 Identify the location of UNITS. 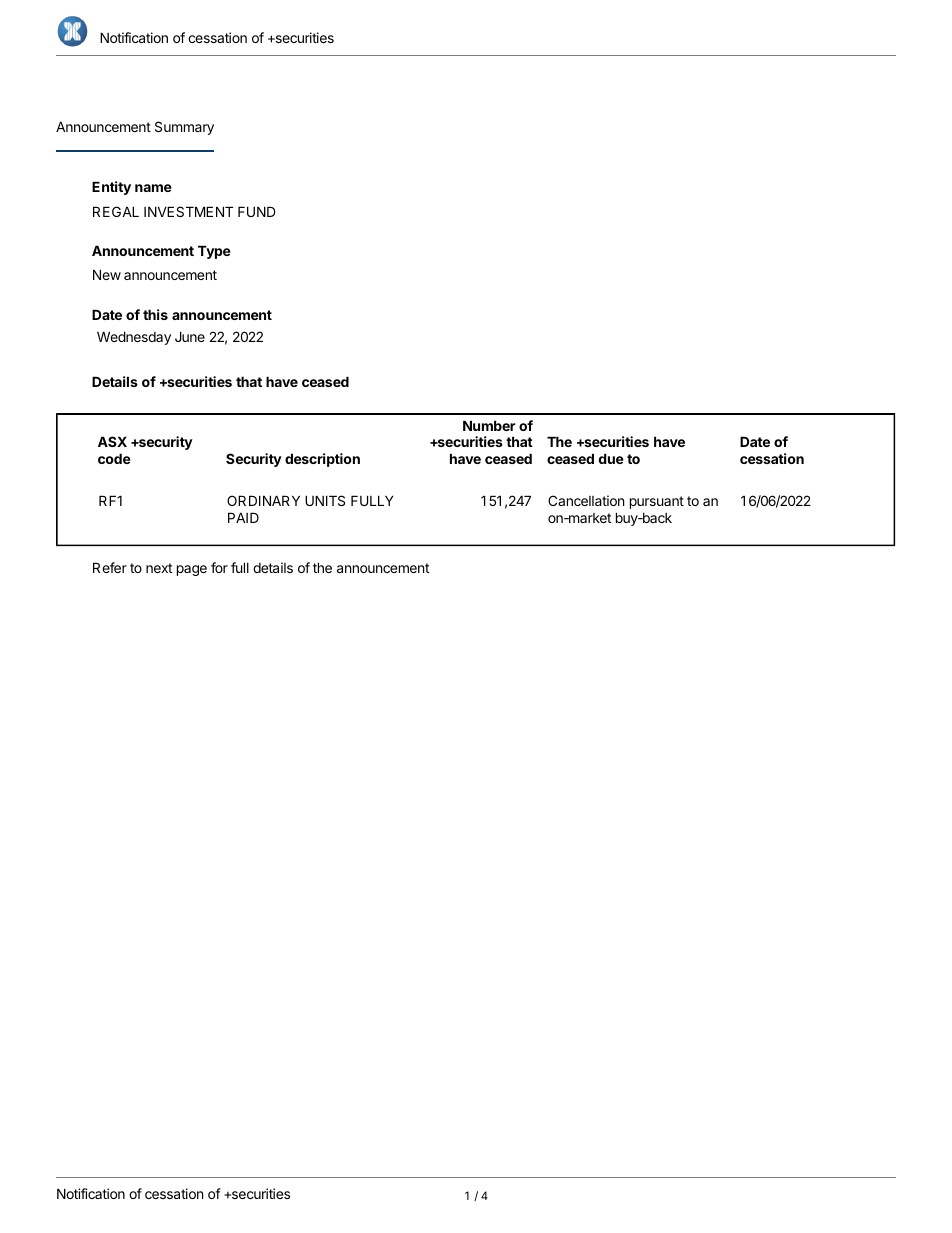
(325, 500).
